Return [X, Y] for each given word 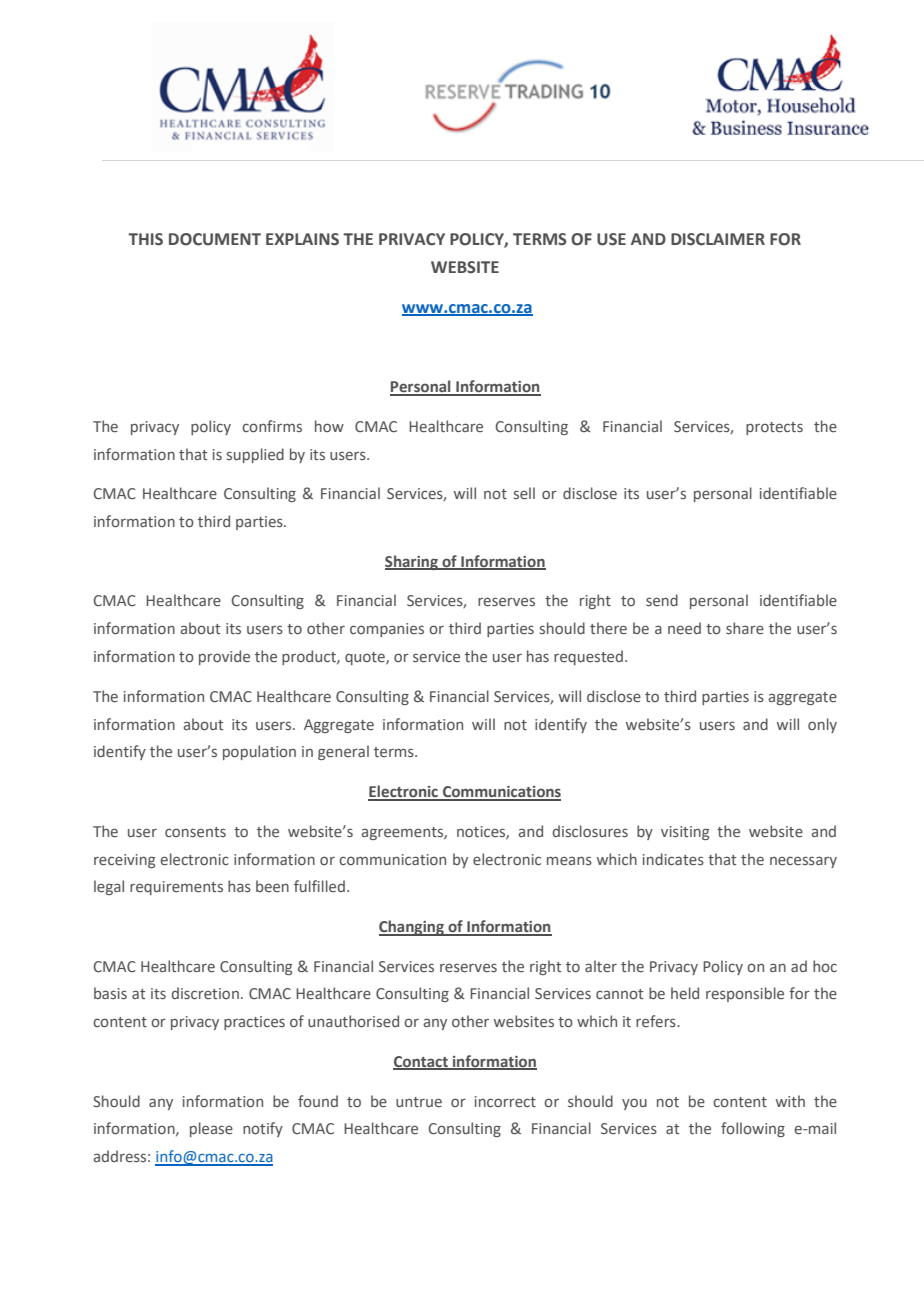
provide [224, 657]
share [745, 628]
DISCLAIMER [718, 239]
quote [366, 658]
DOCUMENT [215, 239]
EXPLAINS [302, 239]
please [211, 1129]
